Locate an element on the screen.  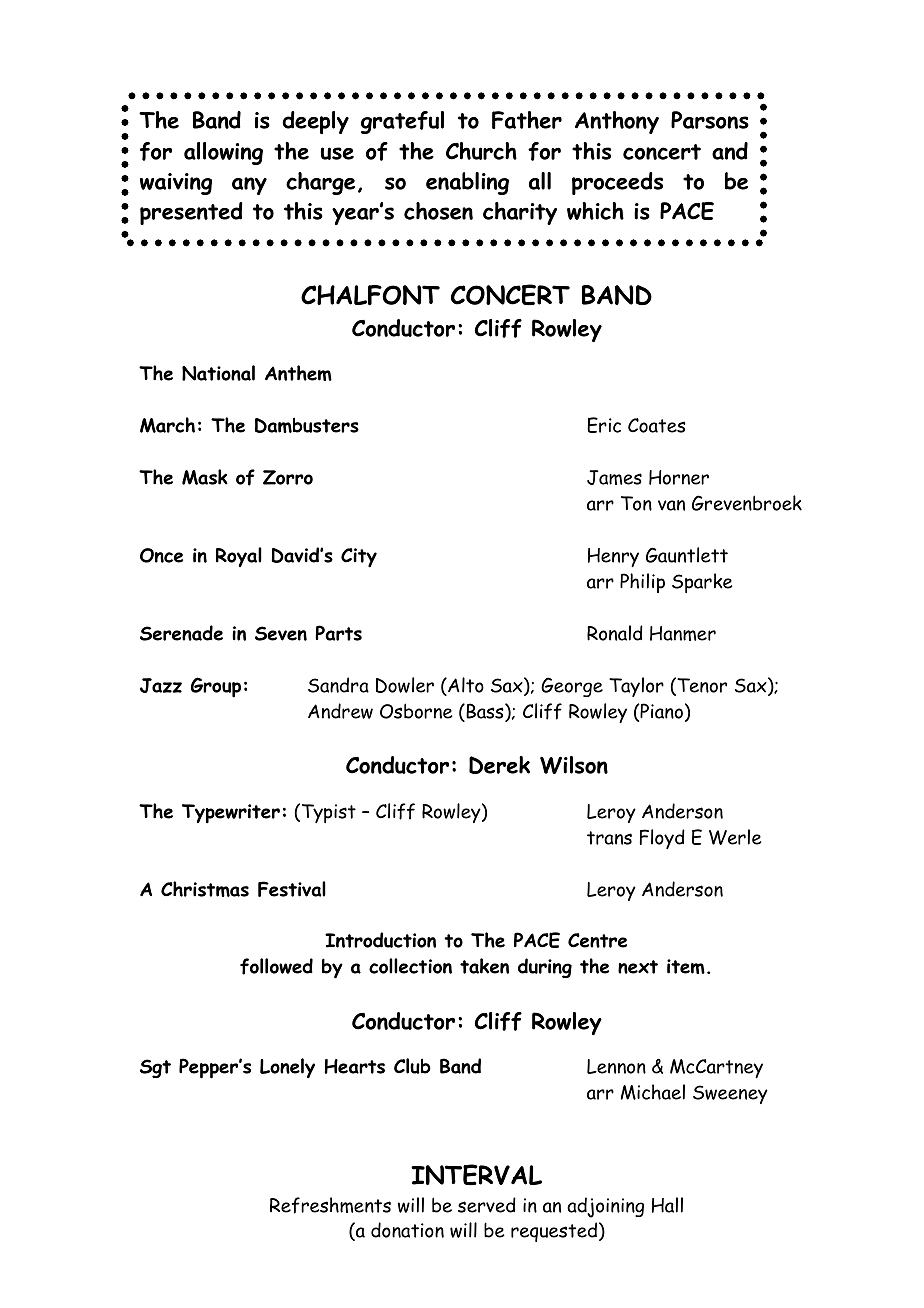
INTERVAL is located at coordinates (476, 1174).
